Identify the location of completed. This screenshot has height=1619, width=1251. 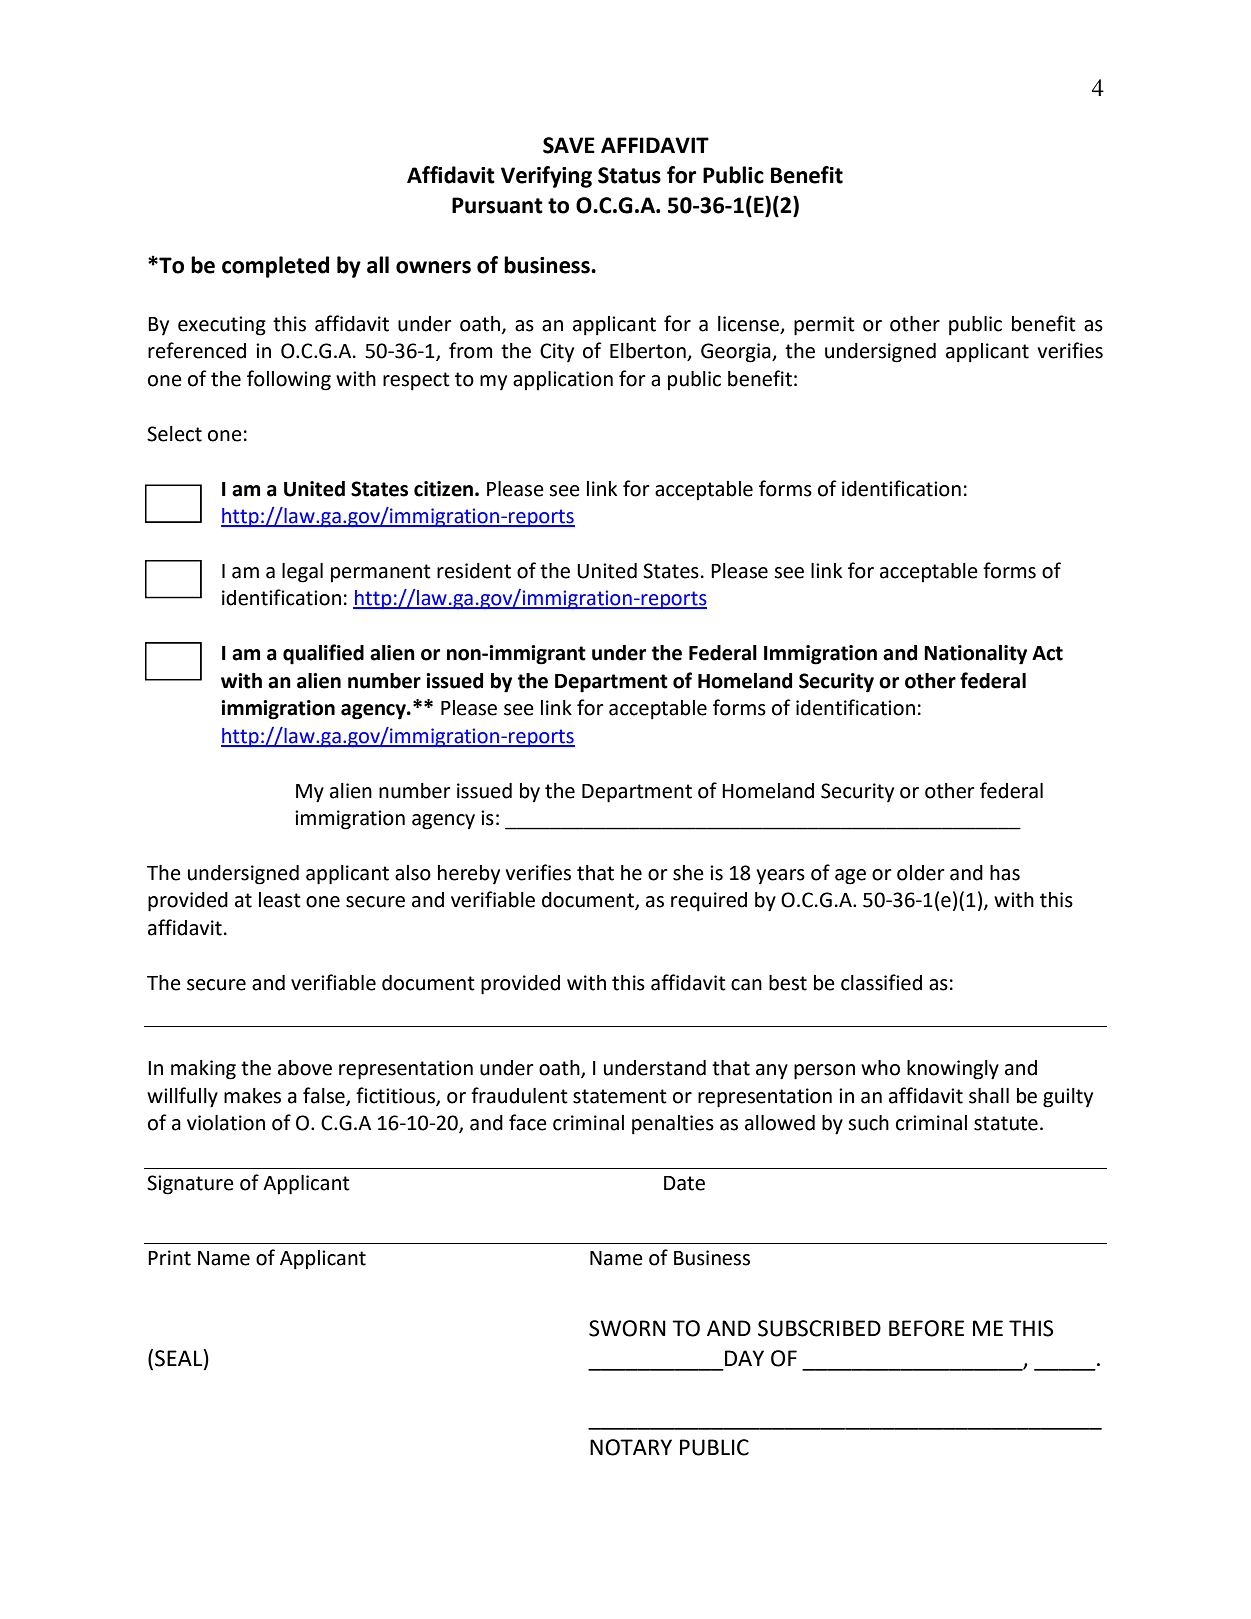
(275, 267).
